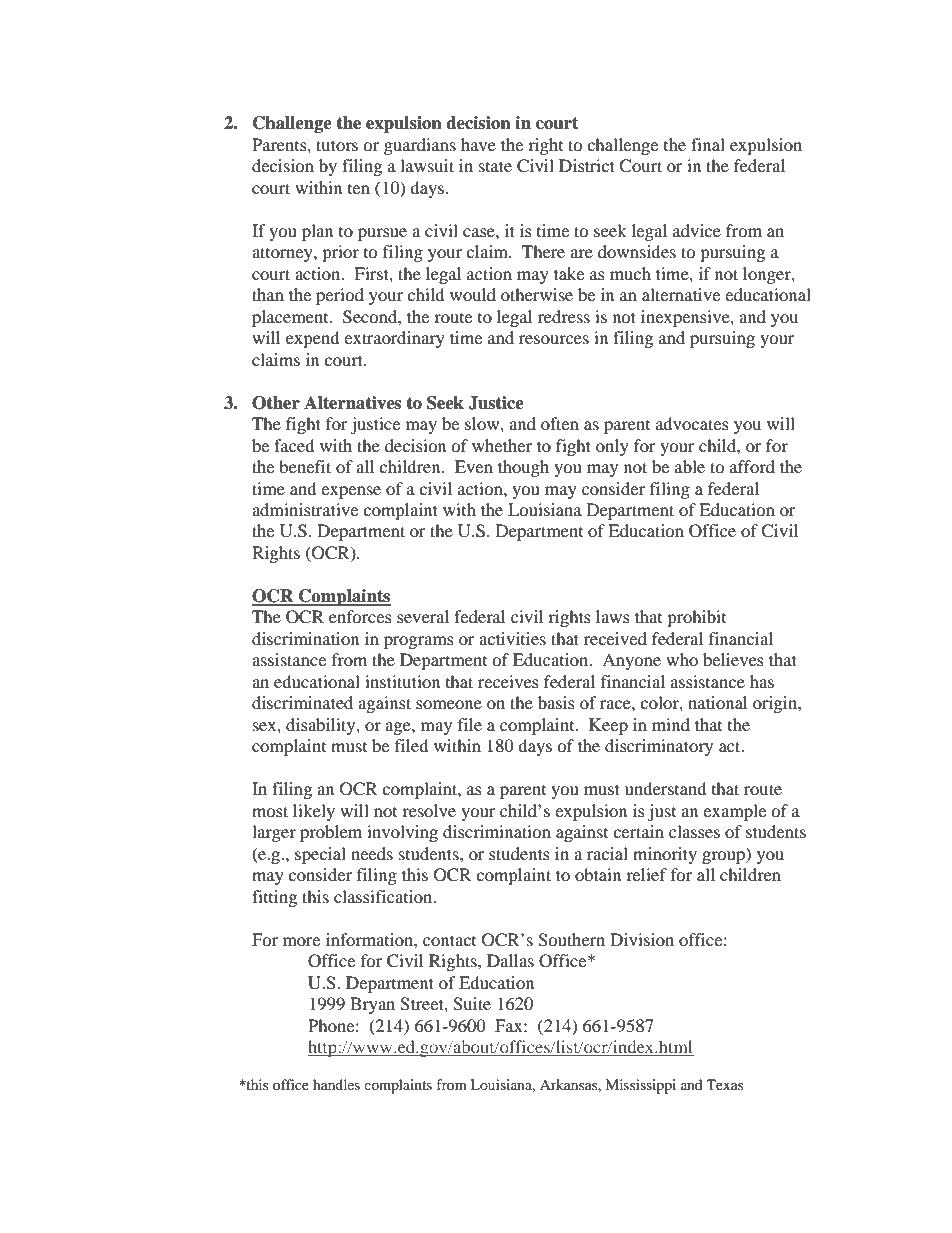  Describe the element at coordinates (690, 466) in the screenshot. I see `able` at that location.
